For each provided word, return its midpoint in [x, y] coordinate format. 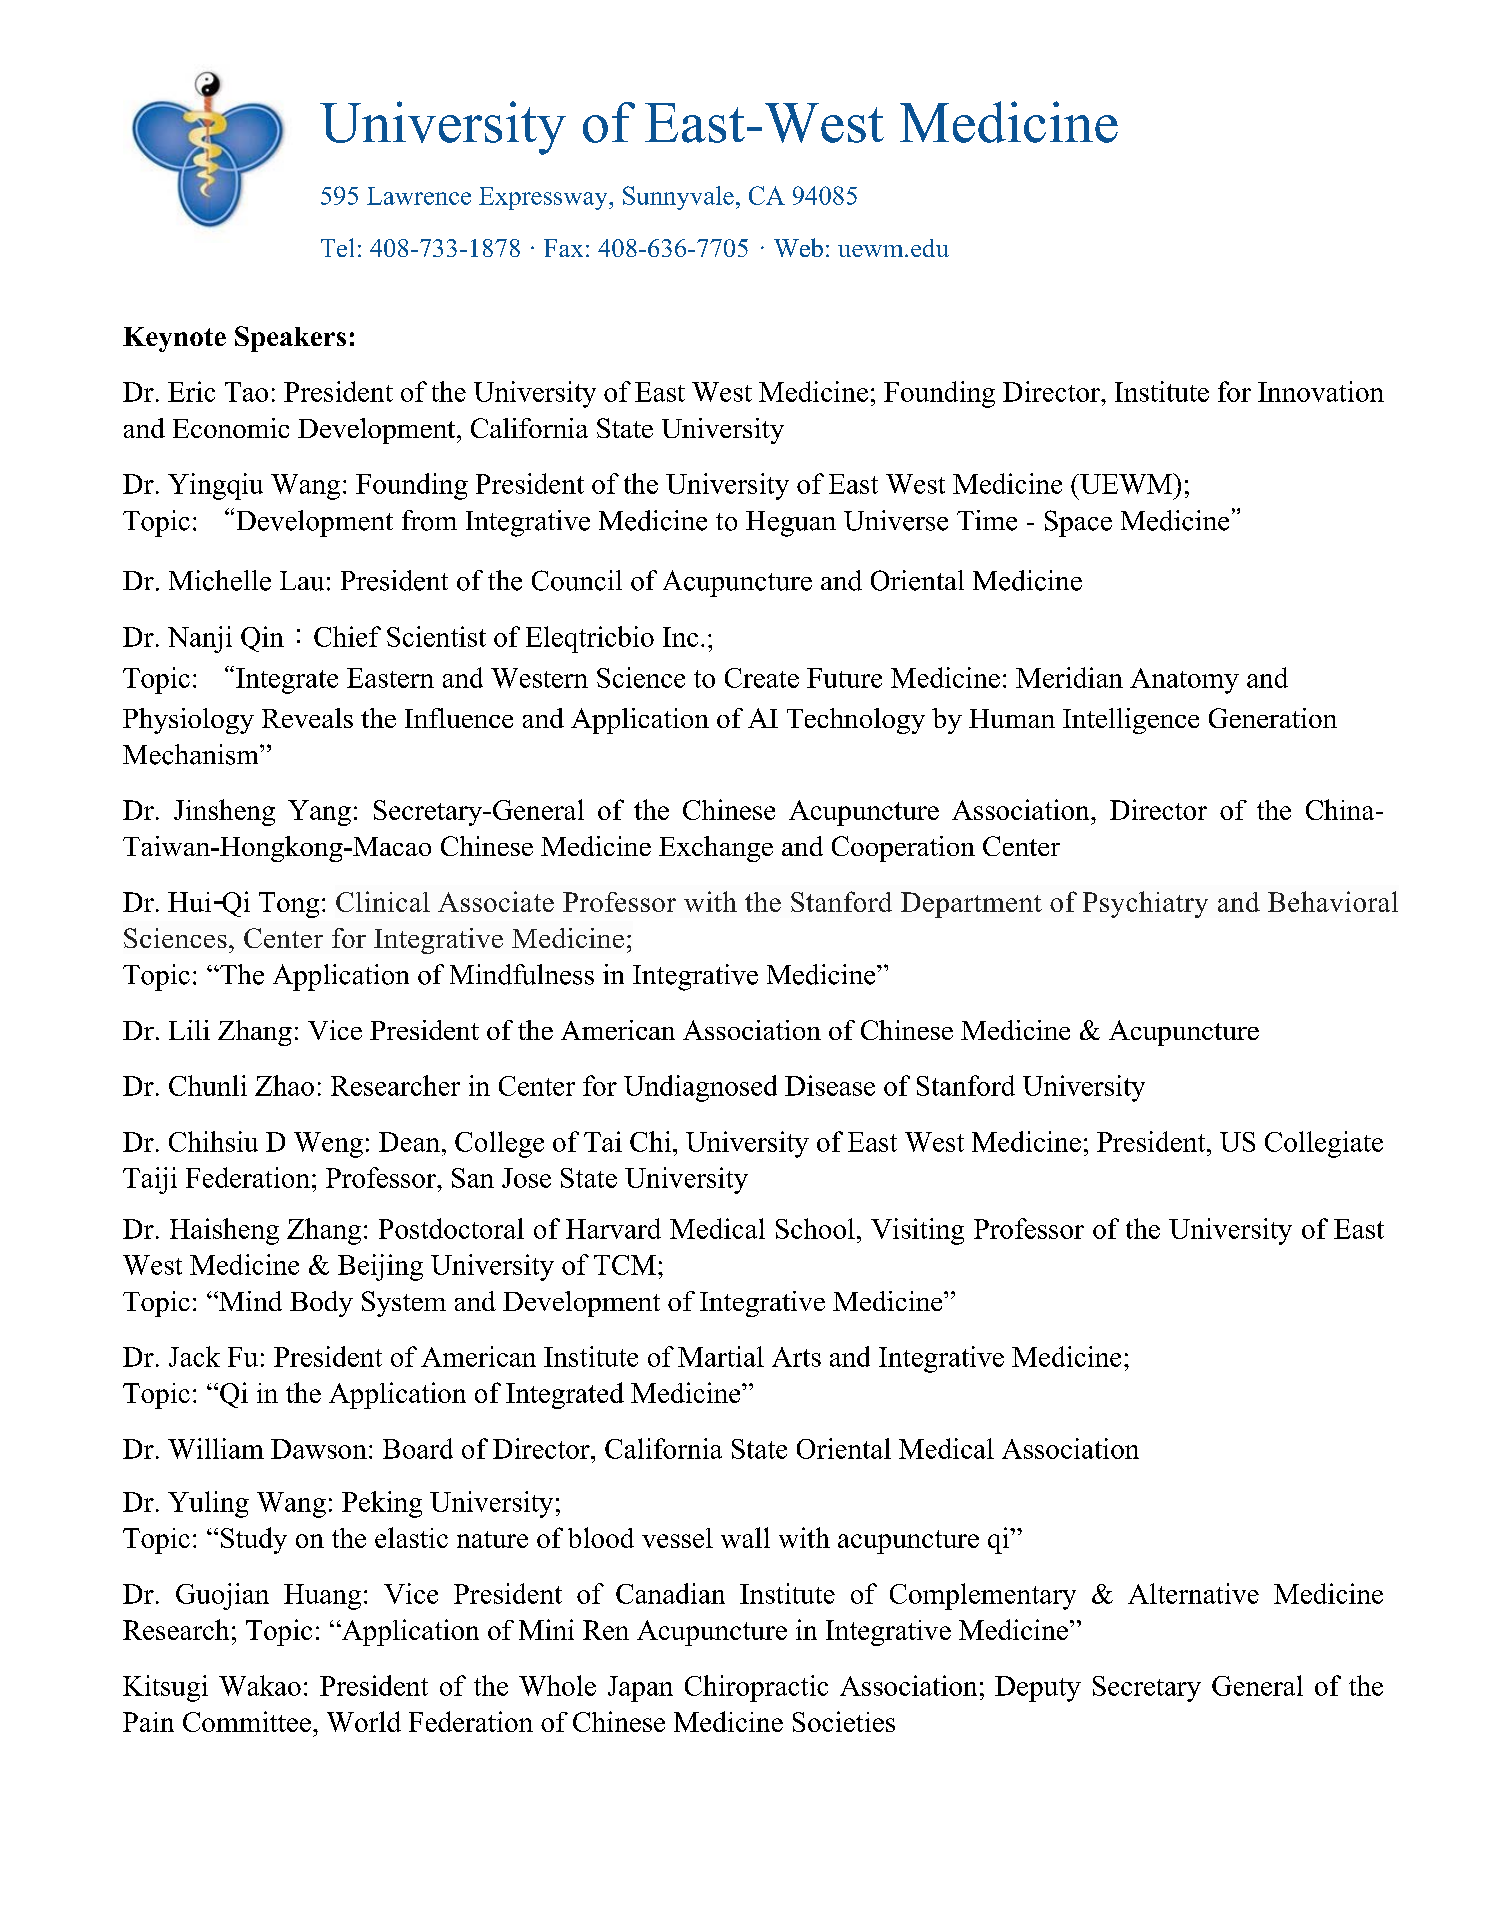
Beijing [380, 1267]
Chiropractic [756, 1688]
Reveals [307, 718]
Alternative [1193, 1593]
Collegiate [1324, 1144]
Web [798, 247]
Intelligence [1131, 721]
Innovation [1321, 391]
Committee [247, 1721]
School [815, 1228]
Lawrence [419, 196]
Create [762, 678]
